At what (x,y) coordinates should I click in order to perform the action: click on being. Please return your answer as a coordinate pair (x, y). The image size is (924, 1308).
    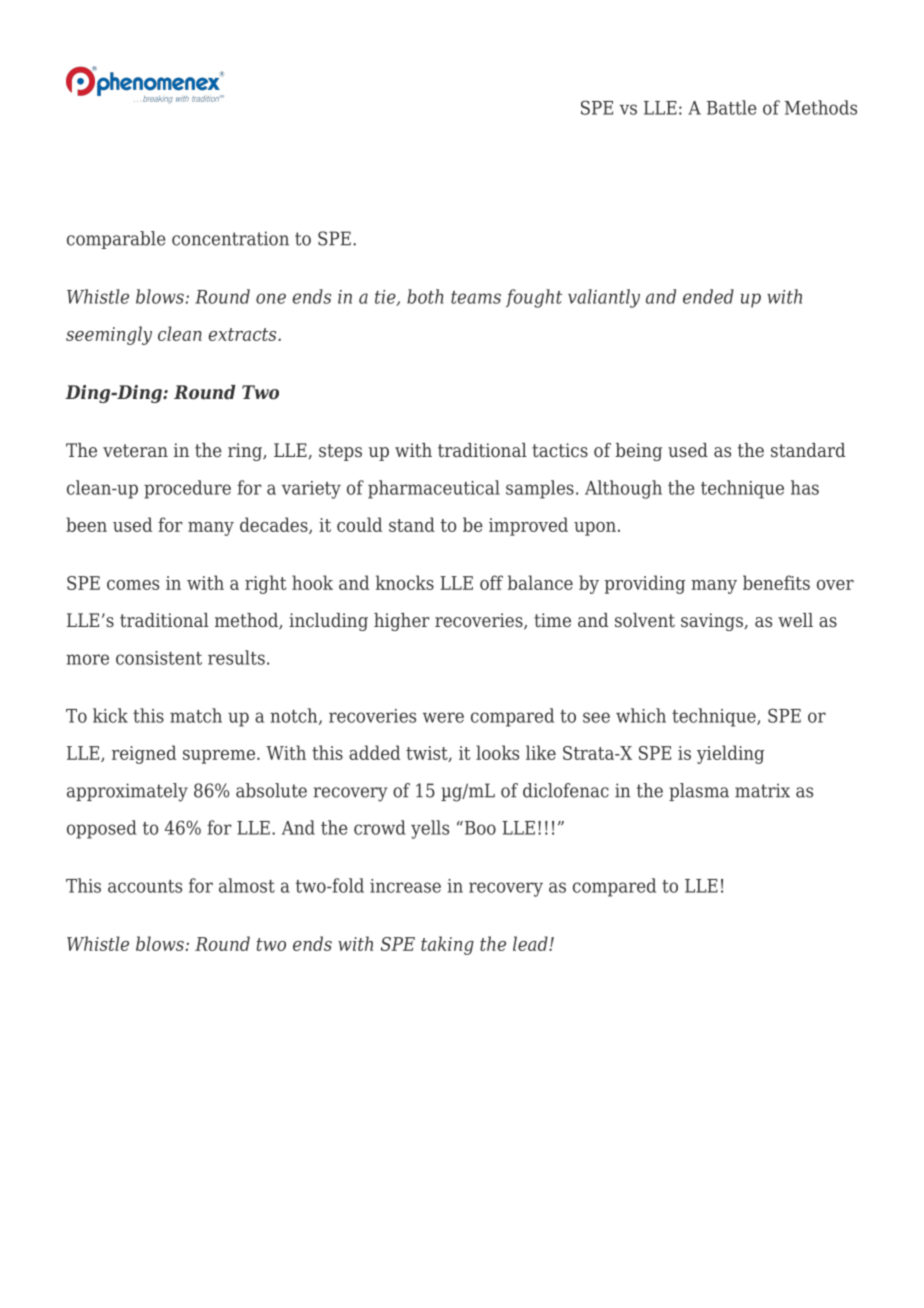
    Looking at the image, I should click on (638, 452).
